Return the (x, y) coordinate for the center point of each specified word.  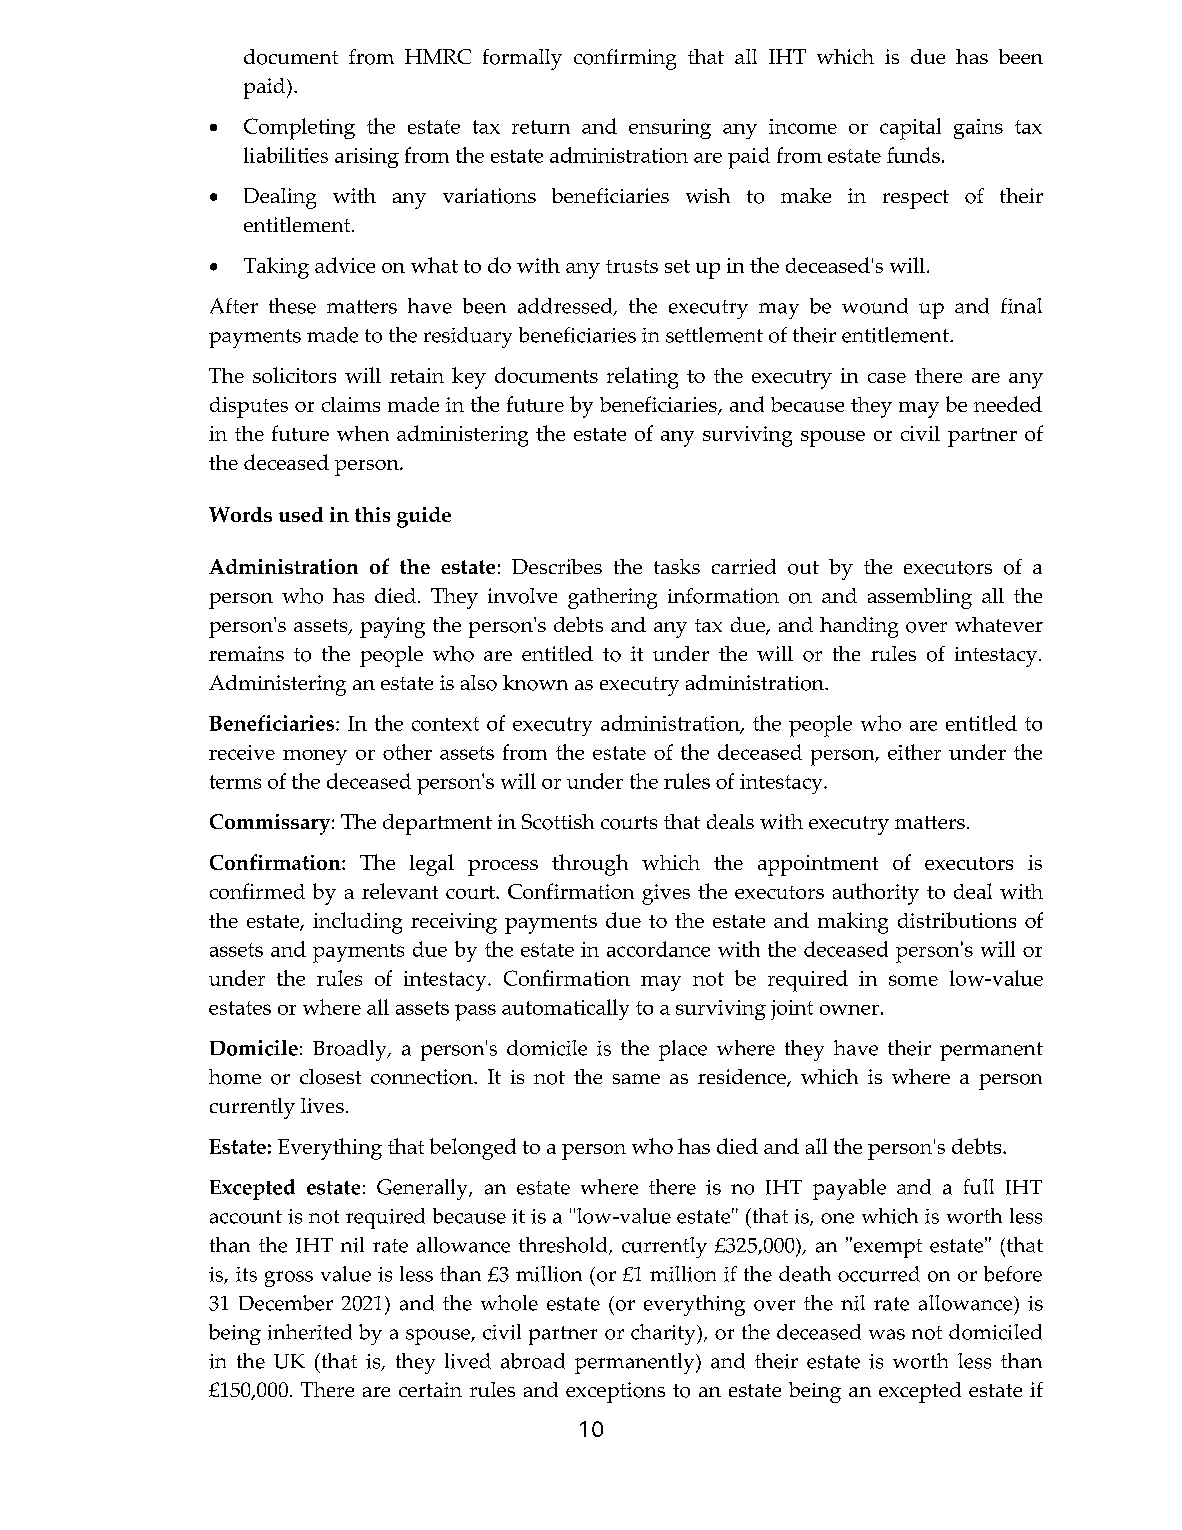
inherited (310, 1332)
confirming (625, 59)
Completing (299, 129)
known (535, 683)
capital (910, 129)
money (315, 757)
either (914, 752)
